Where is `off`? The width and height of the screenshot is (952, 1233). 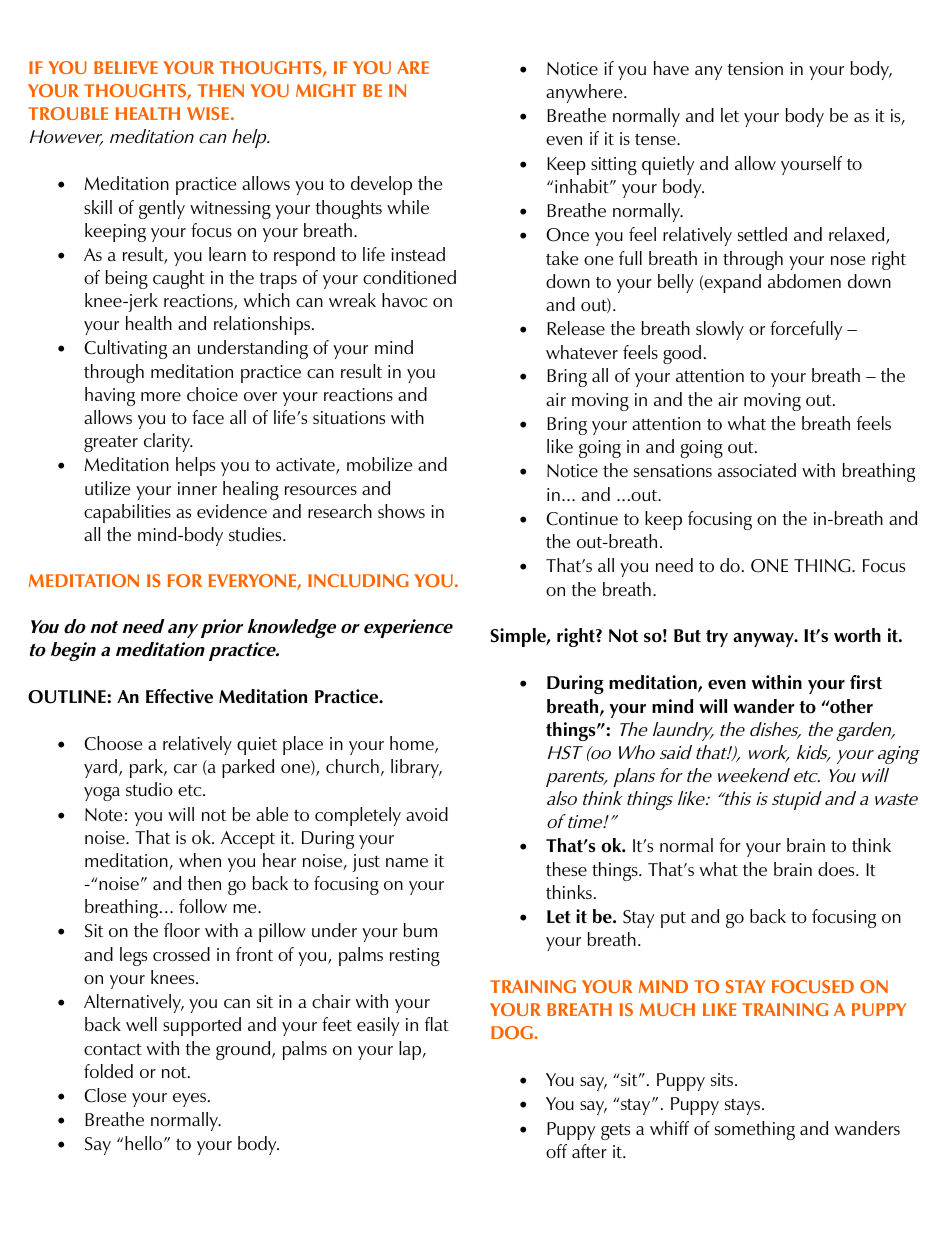 off is located at coordinates (556, 1151).
